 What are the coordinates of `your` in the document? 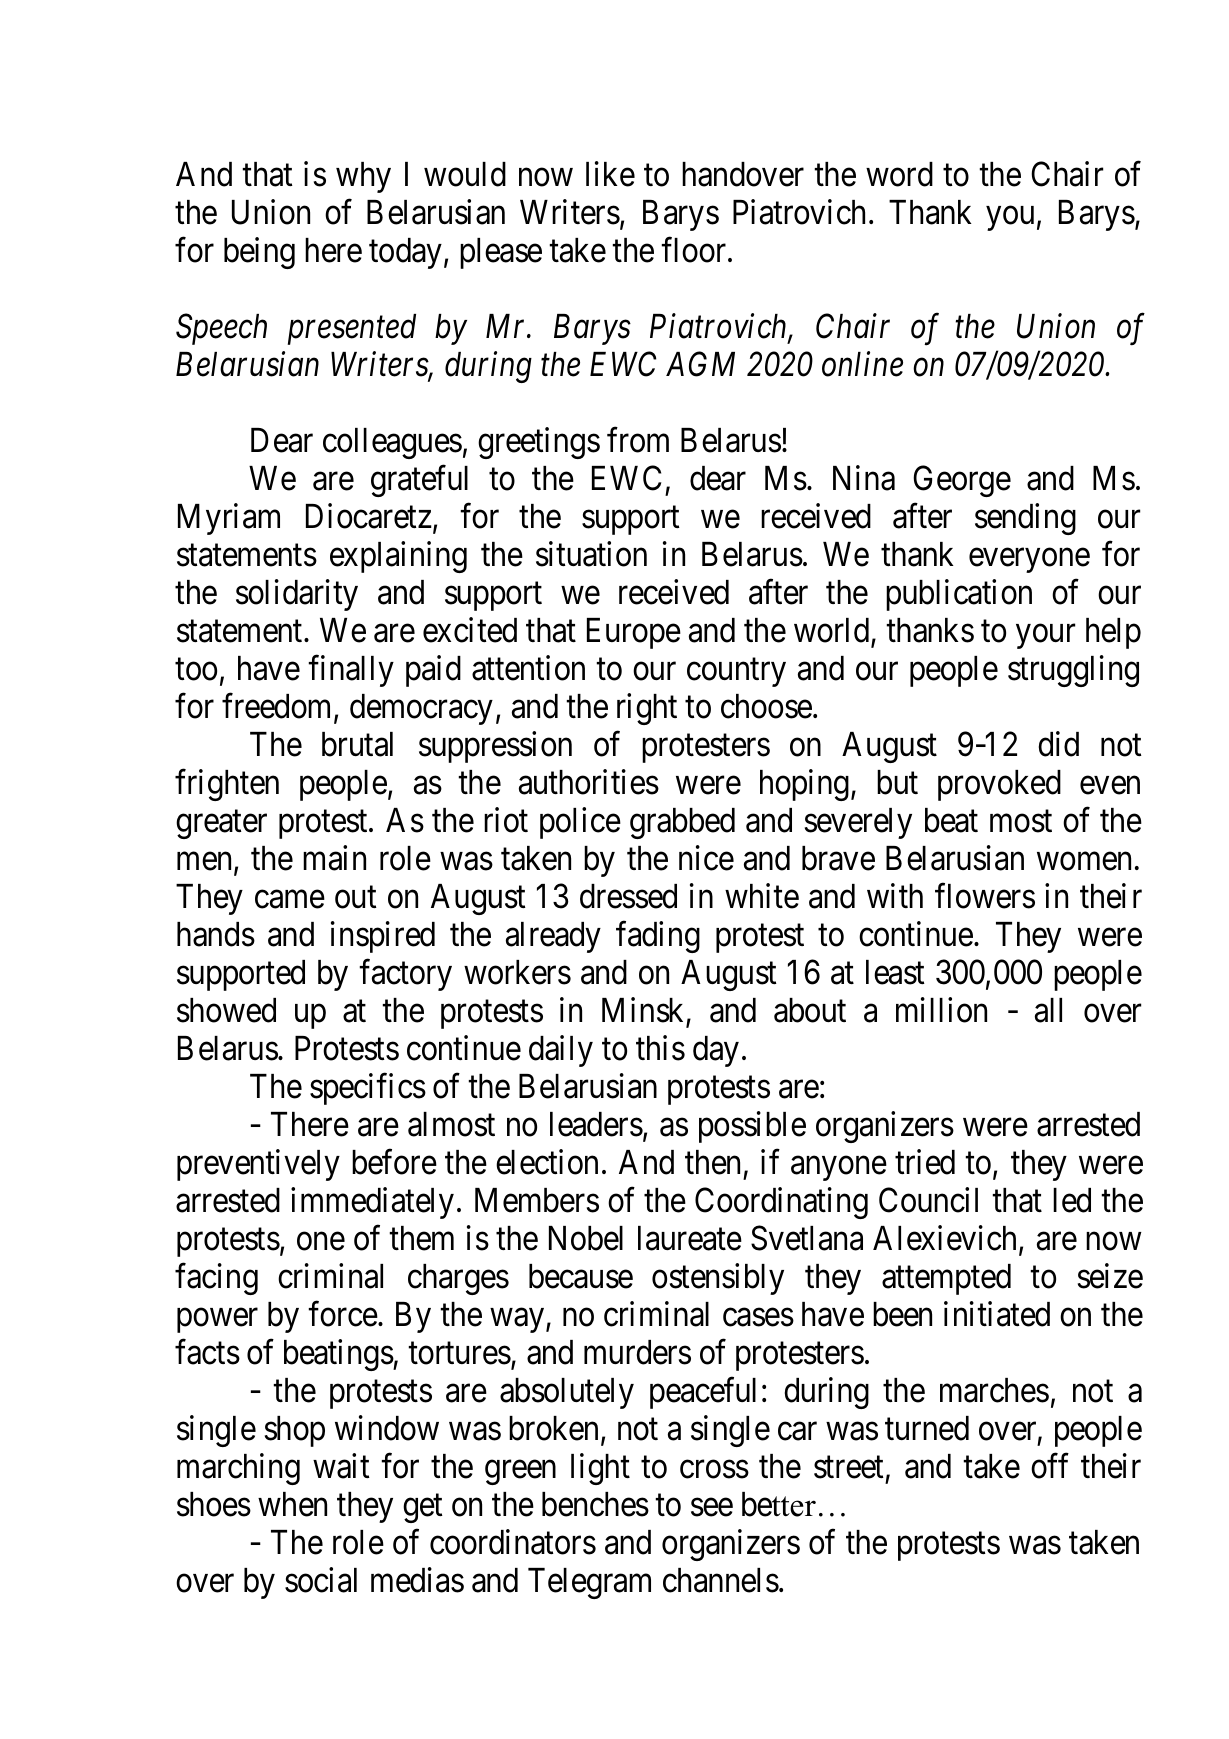 It's located at (1045, 636).
